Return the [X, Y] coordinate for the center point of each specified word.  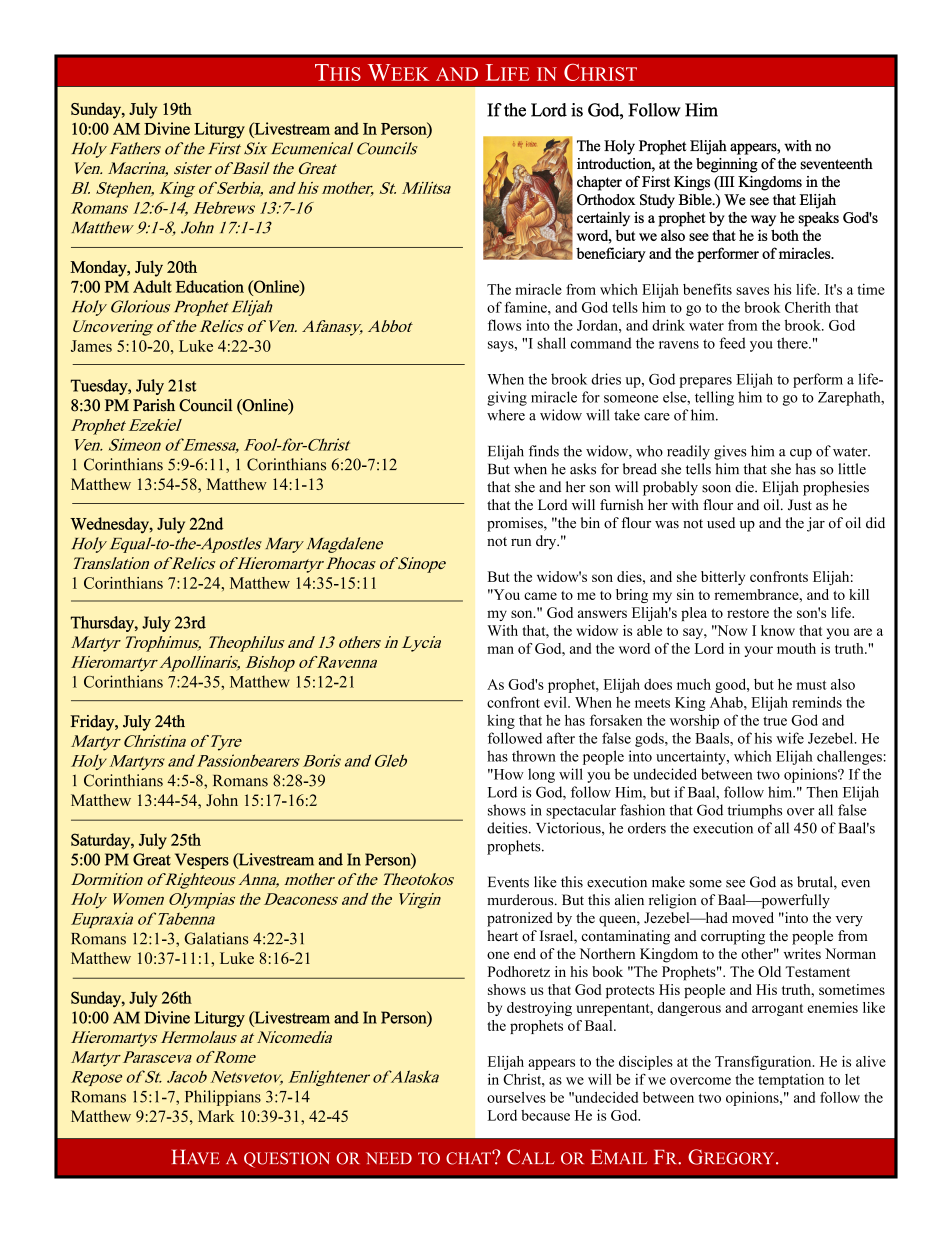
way [763, 221]
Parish [154, 405]
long [541, 775]
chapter [599, 183]
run [521, 542]
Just [800, 505]
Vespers [202, 861]
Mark [216, 1116]
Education [210, 286]
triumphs [754, 811]
